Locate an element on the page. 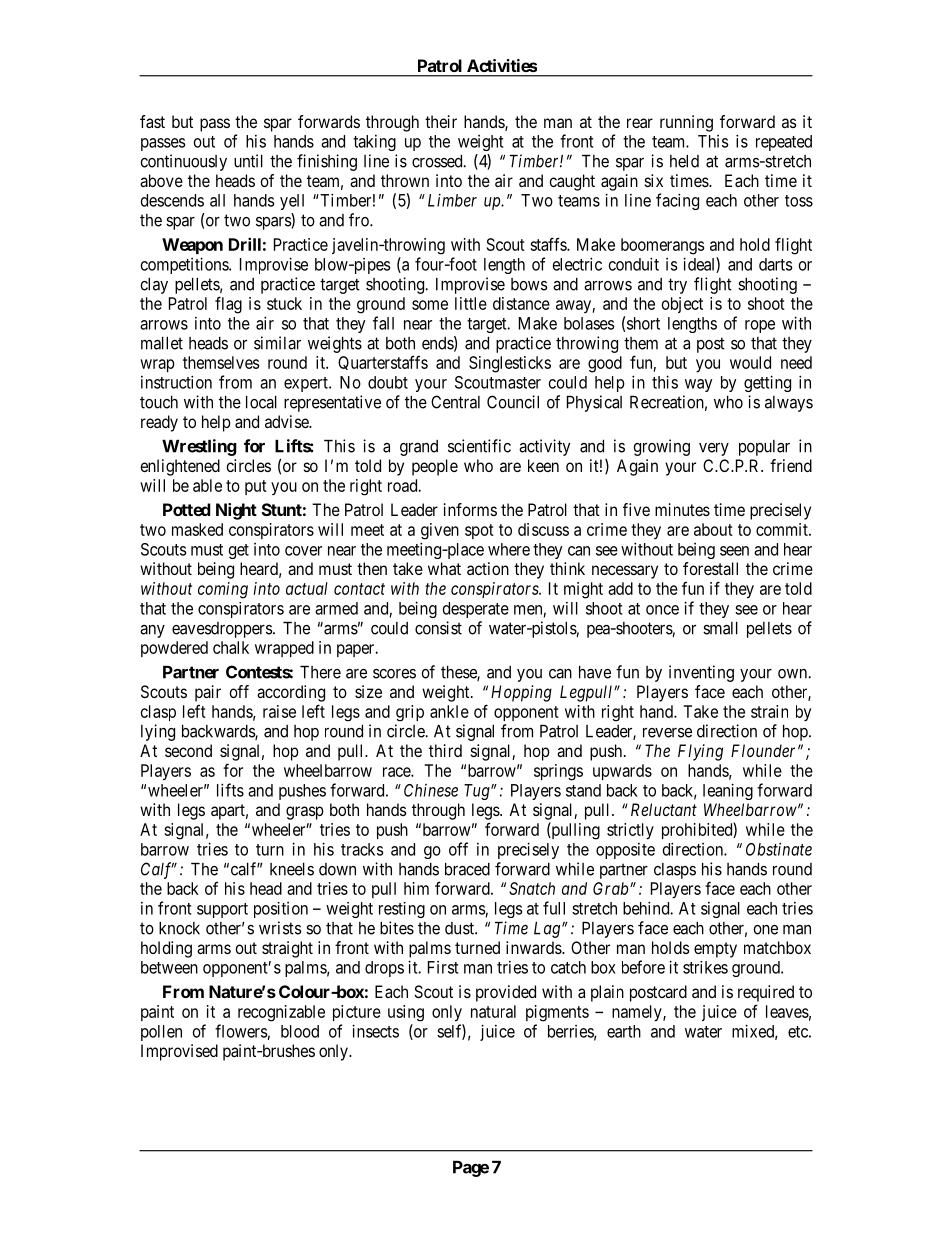  held is located at coordinates (684, 161).
